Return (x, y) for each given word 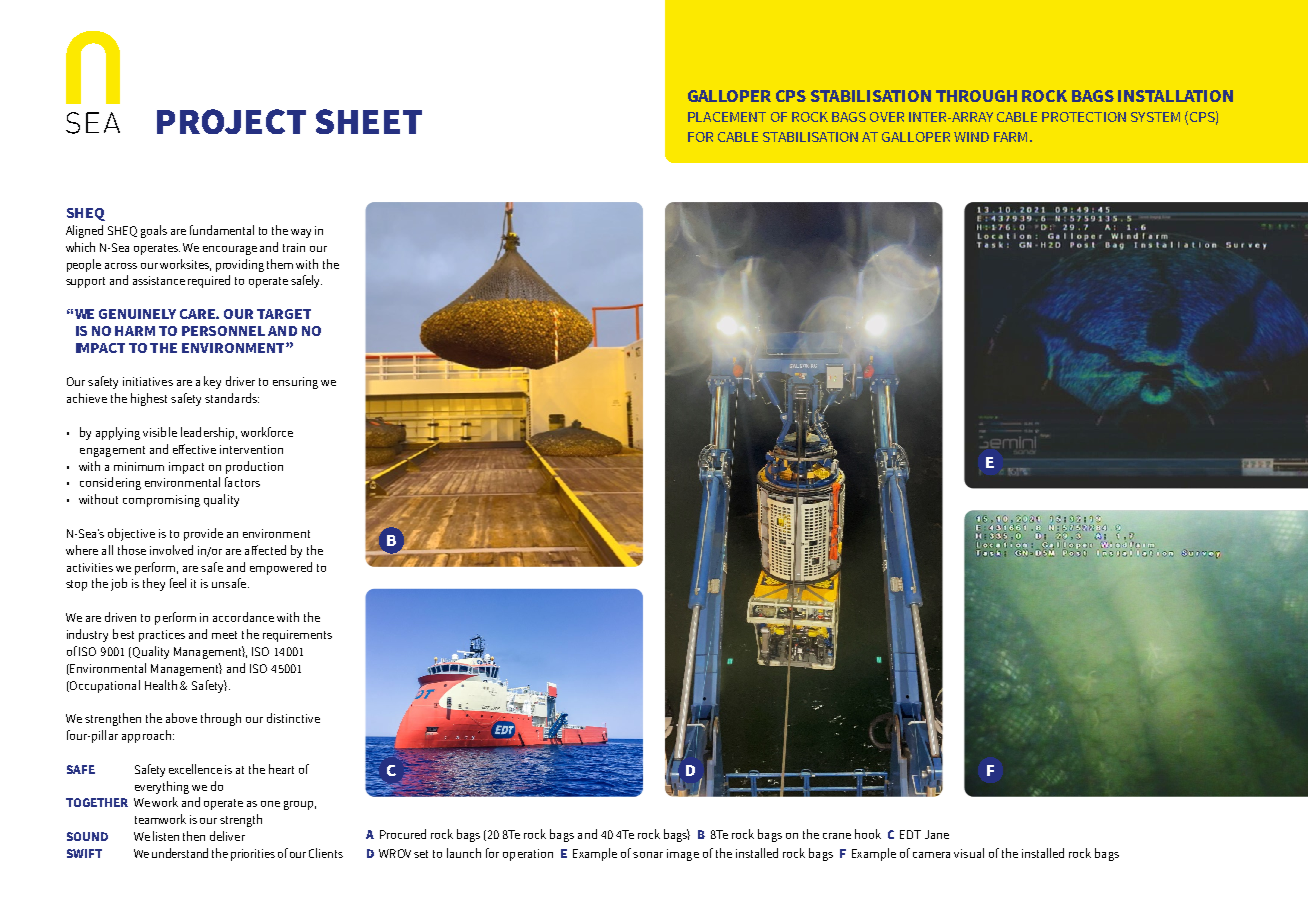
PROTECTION (1084, 117)
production (254, 467)
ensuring (295, 383)
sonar (648, 855)
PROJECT (231, 121)
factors (242, 482)
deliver (227, 836)
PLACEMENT (727, 117)
